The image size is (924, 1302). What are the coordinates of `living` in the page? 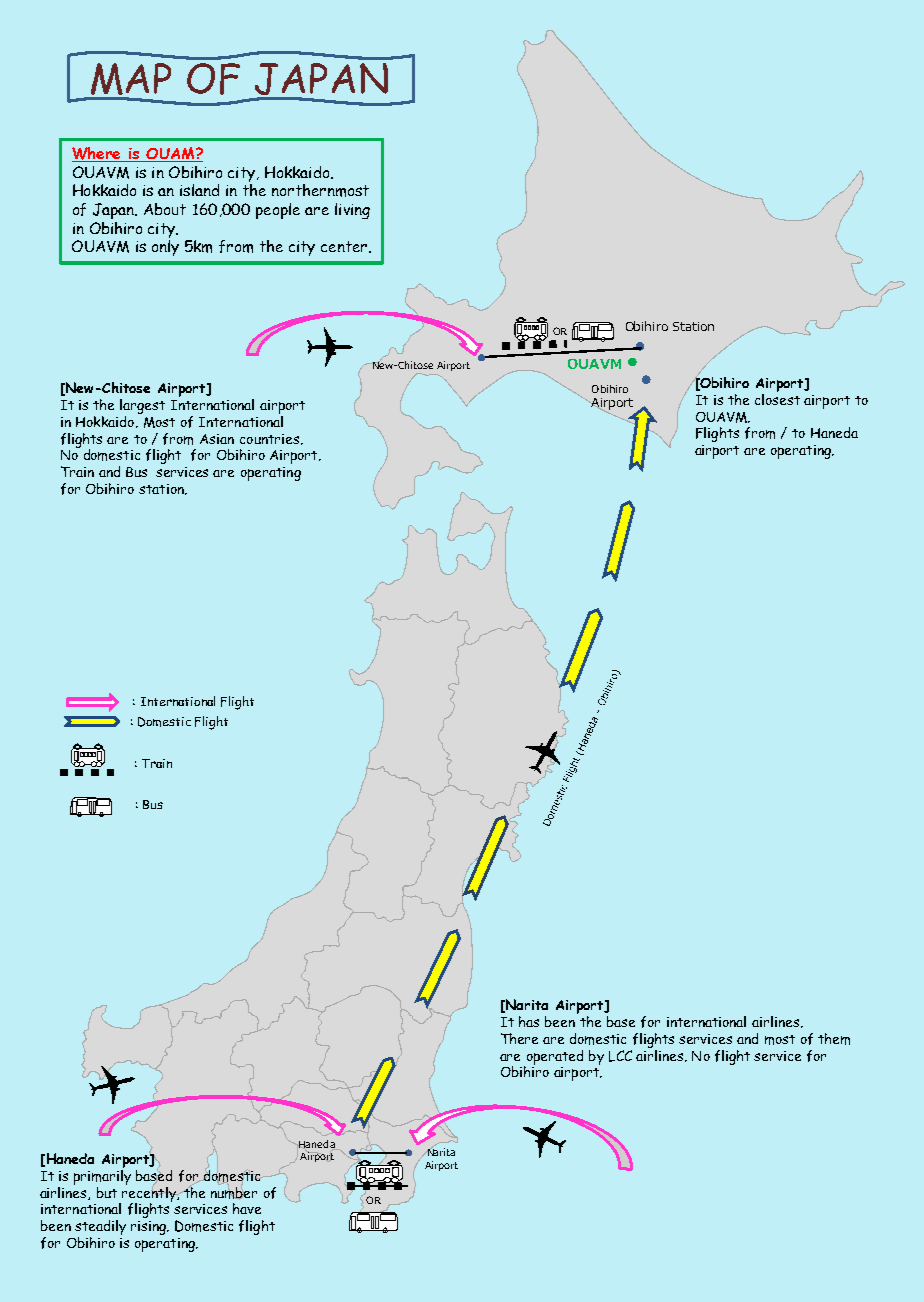 It's located at (352, 211).
